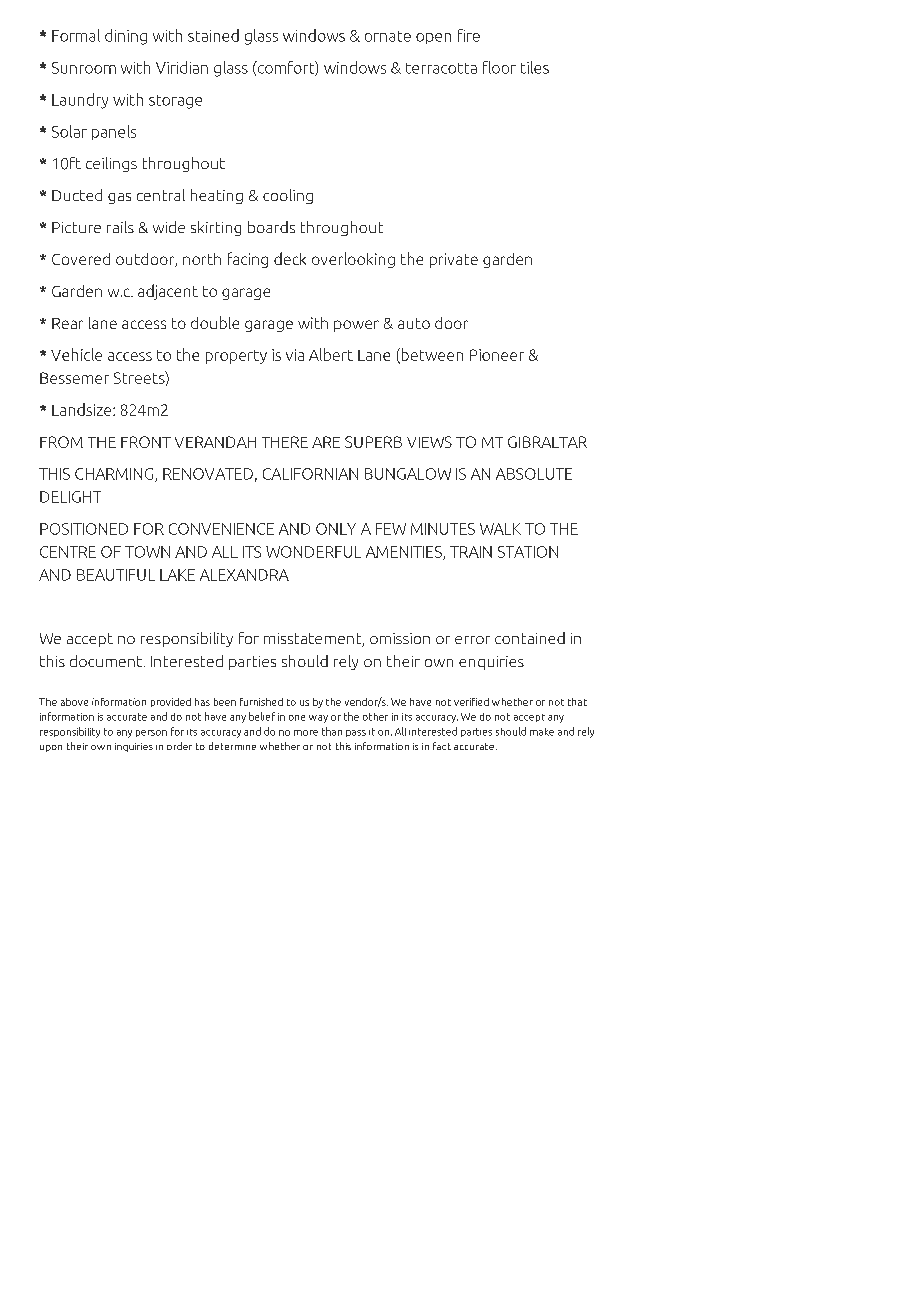 The width and height of the screenshot is (924, 1303). Describe the element at coordinates (271, 227) in the screenshot. I see `boards` at that location.
